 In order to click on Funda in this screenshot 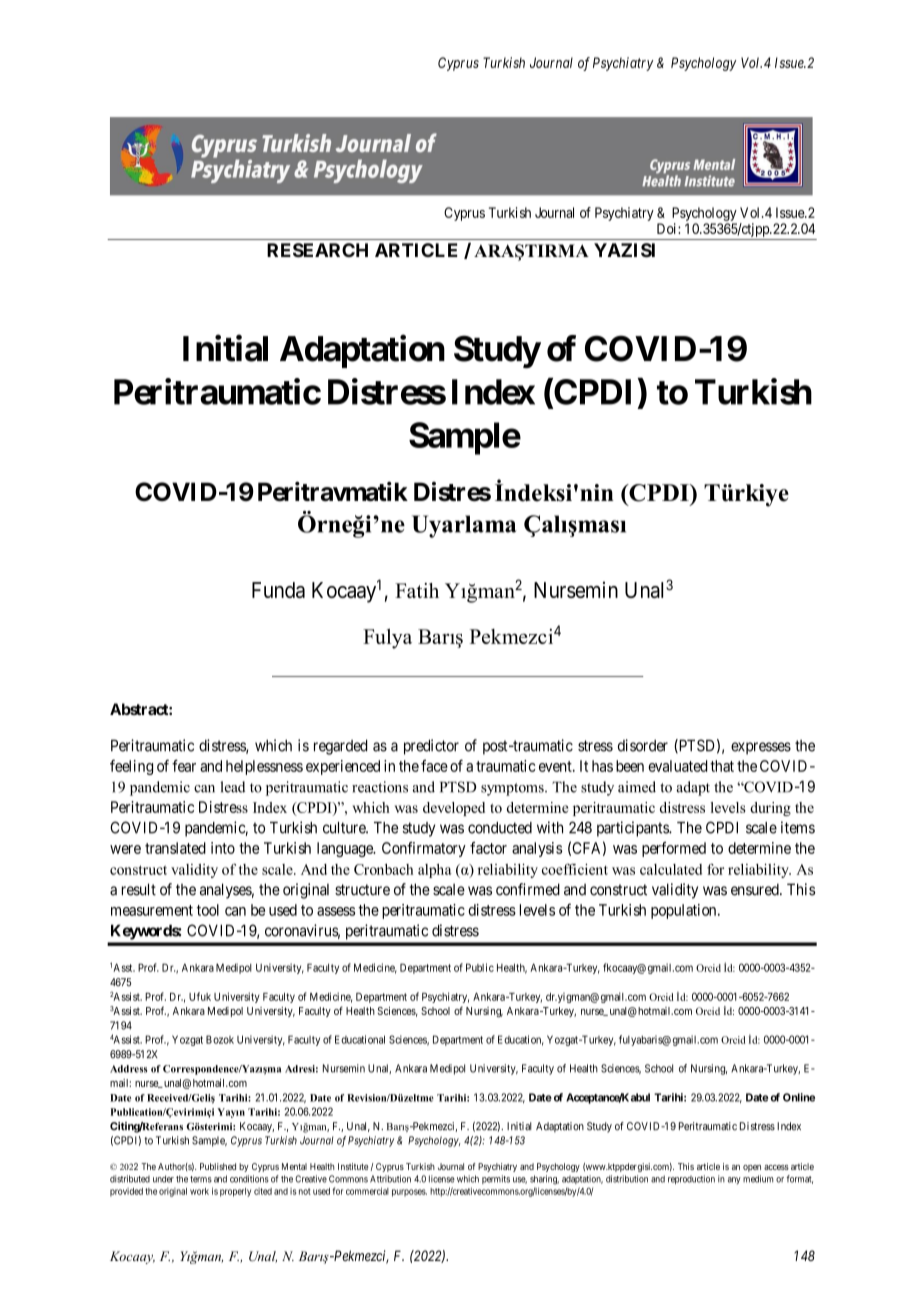, I will do `click(278, 590)`.
